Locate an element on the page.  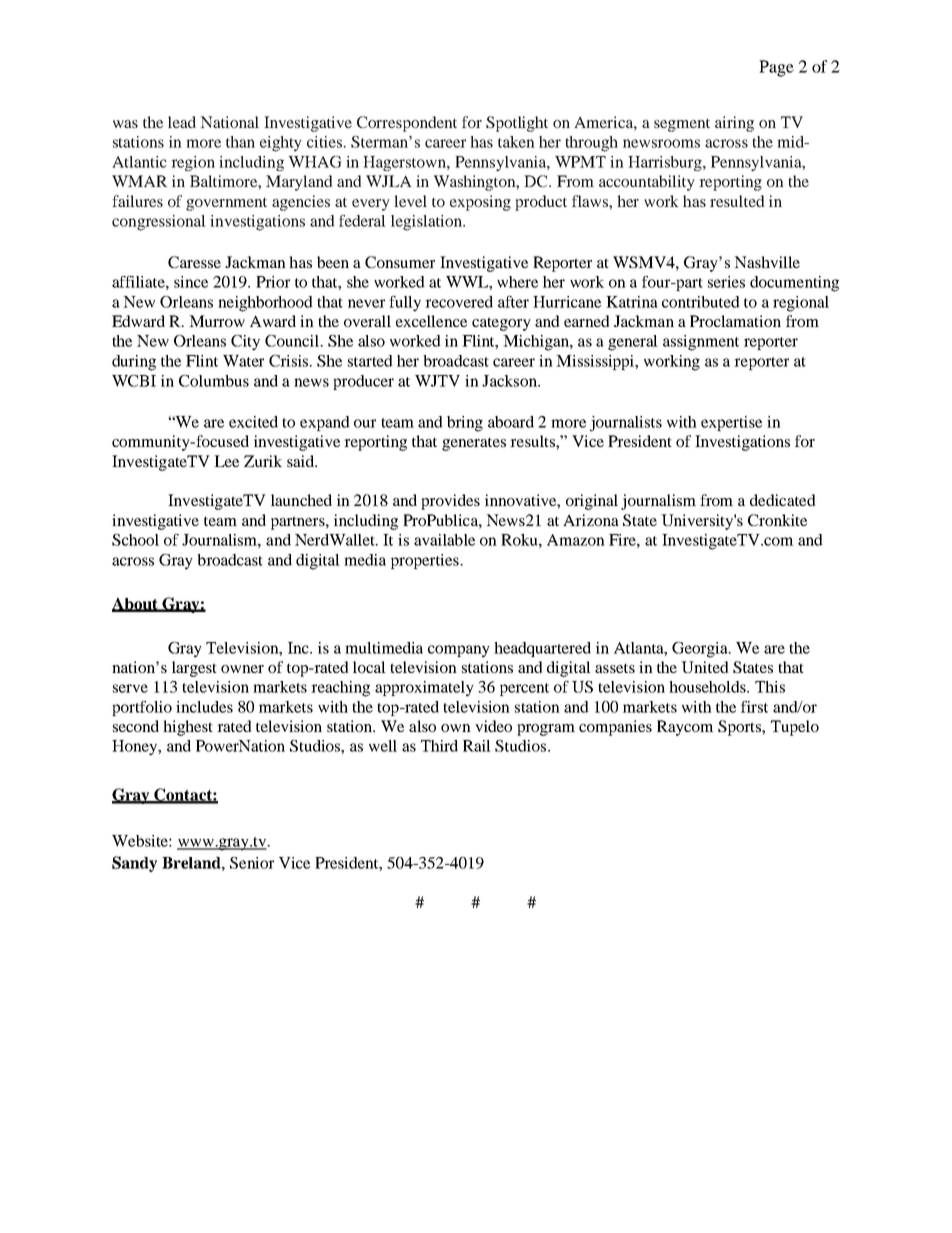
Senior is located at coordinates (252, 863).
